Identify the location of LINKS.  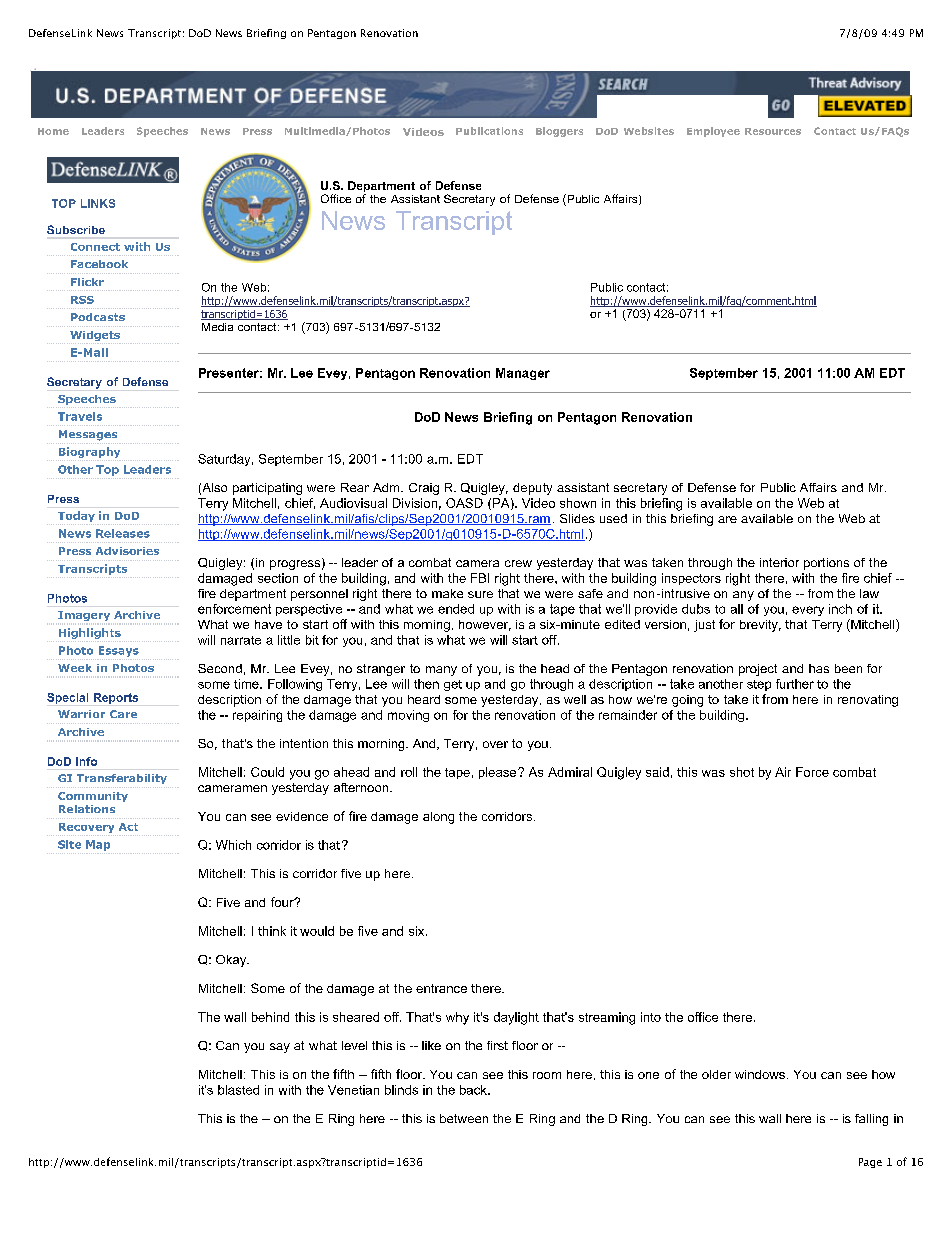
(98, 203).
